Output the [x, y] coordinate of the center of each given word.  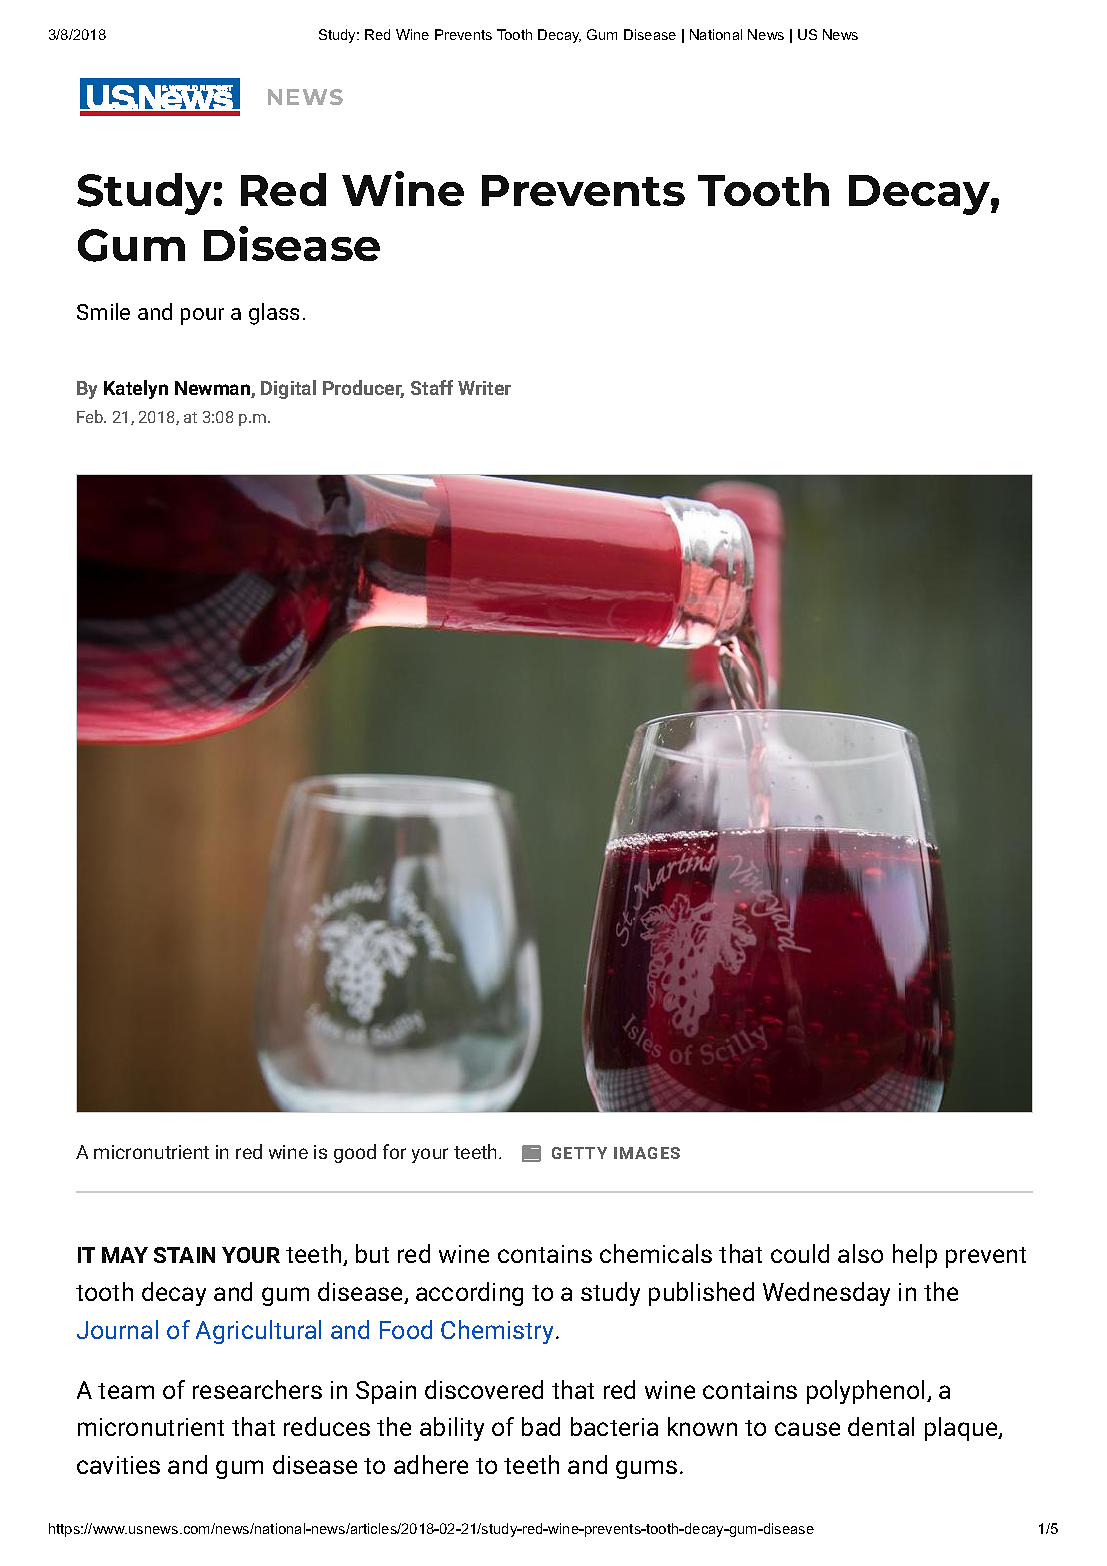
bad [541, 1426]
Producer [363, 389]
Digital [288, 389]
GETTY [579, 1153]
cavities [118, 1465]
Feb [91, 416]
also [860, 1253]
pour [202, 316]
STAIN [184, 1255]
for [394, 1151]
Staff [432, 387]
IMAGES [647, 1153]
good [355, 1153]
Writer [484, 388]
